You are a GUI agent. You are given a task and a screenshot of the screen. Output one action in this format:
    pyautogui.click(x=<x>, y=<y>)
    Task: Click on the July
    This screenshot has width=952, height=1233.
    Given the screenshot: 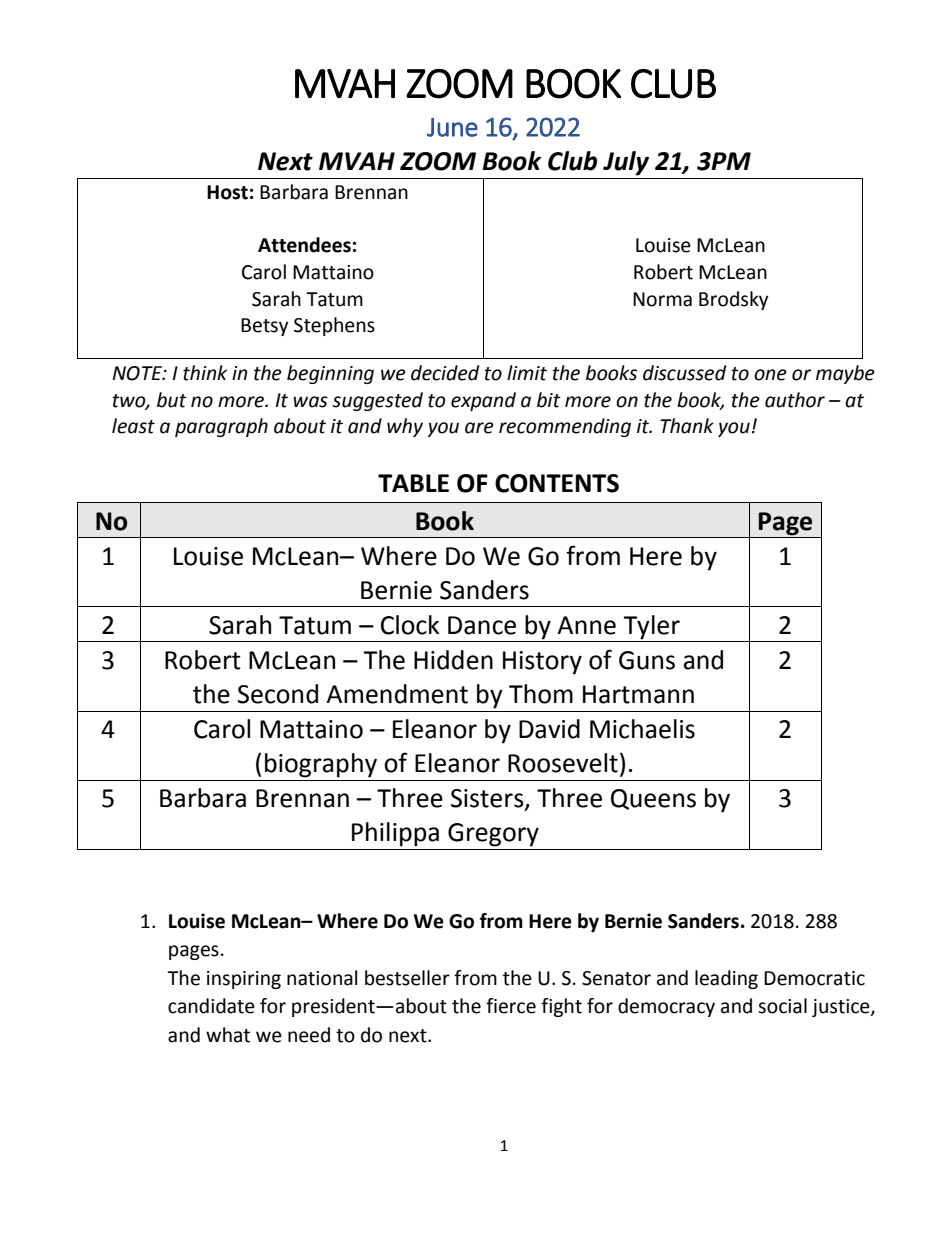 What is the action you would take?
    pyautogui.click(x=626, y=163)
